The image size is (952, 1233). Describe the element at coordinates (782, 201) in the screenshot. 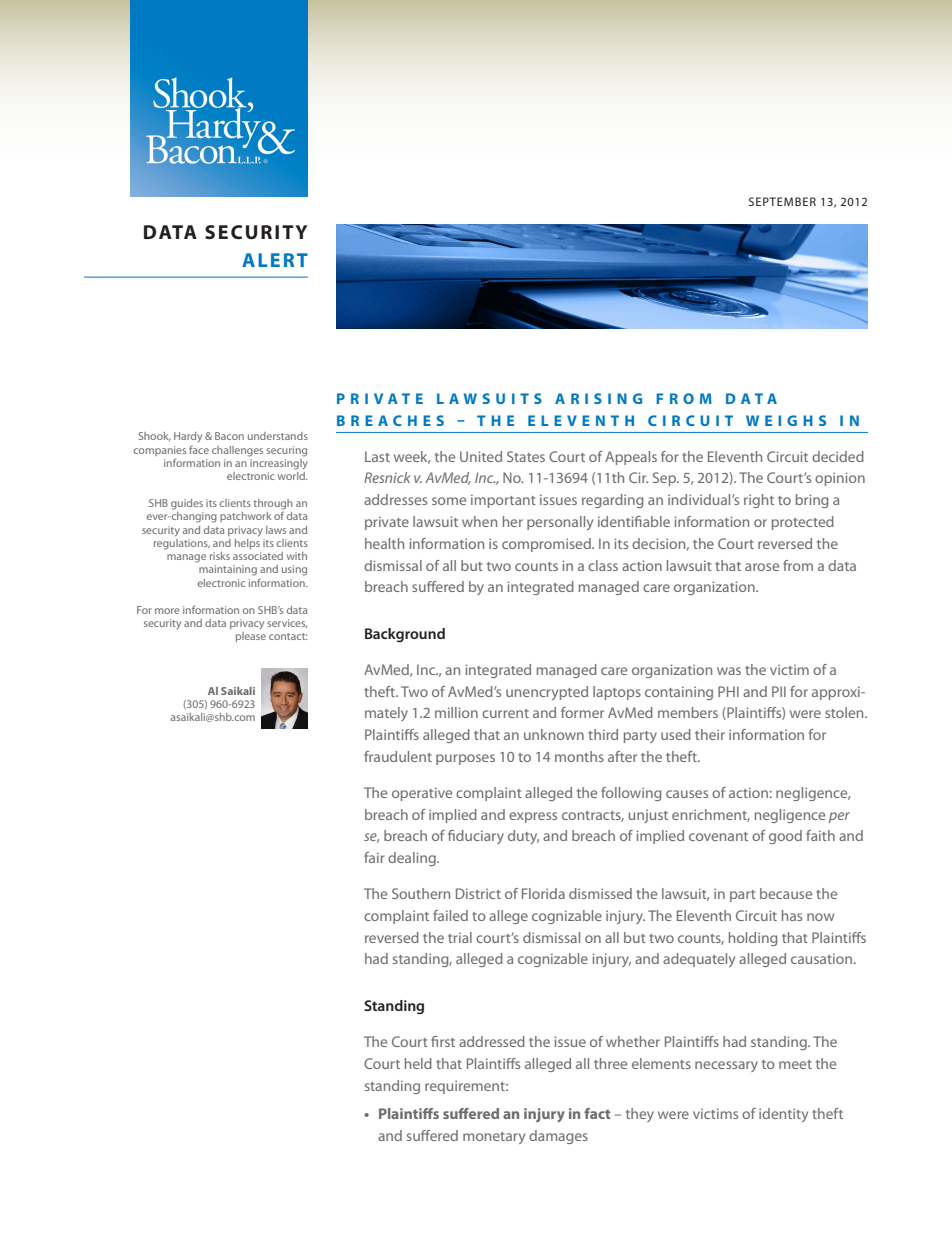

I see `SEPTEMBER` at that location.
